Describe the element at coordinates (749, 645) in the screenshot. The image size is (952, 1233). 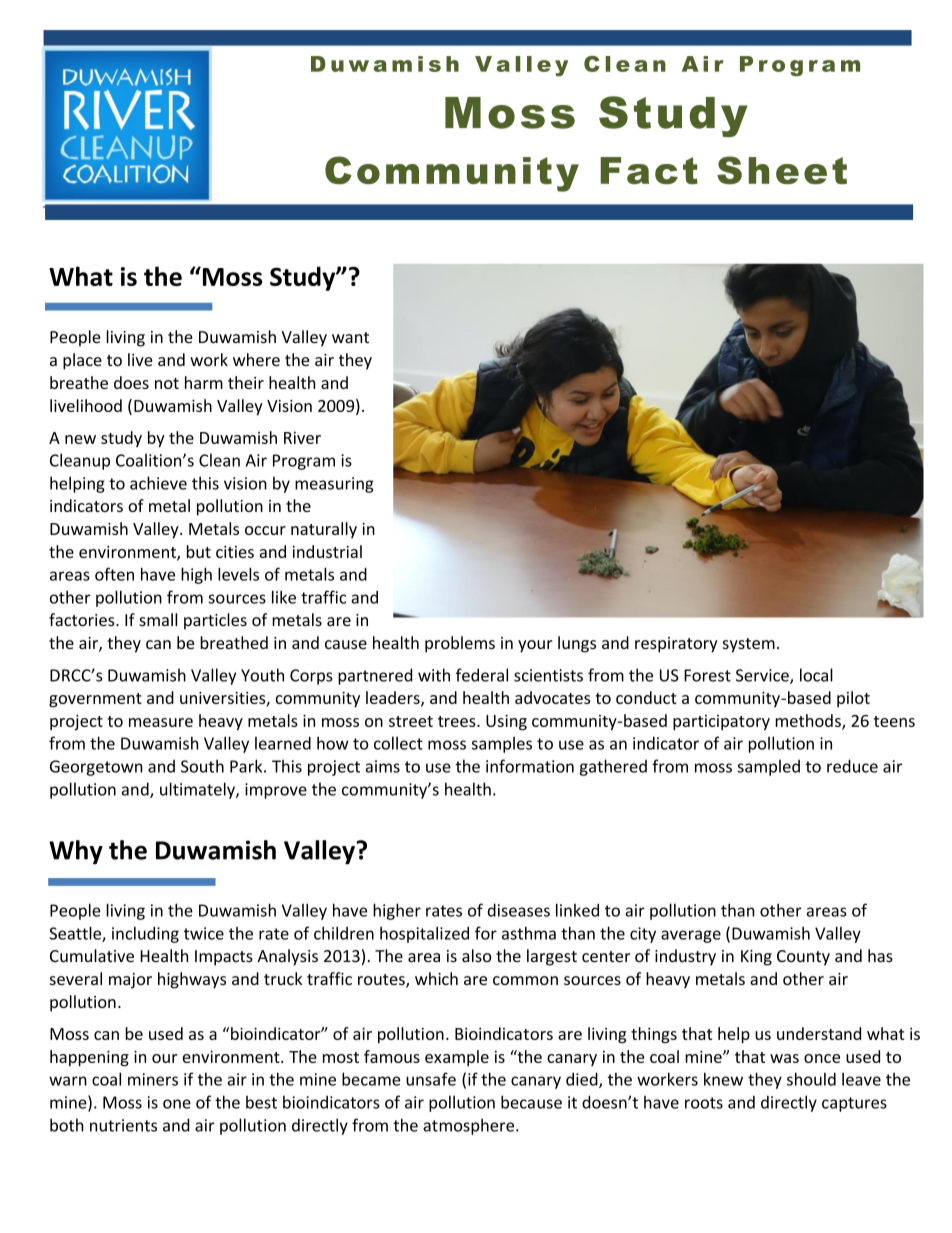
I see `system` at that location.
